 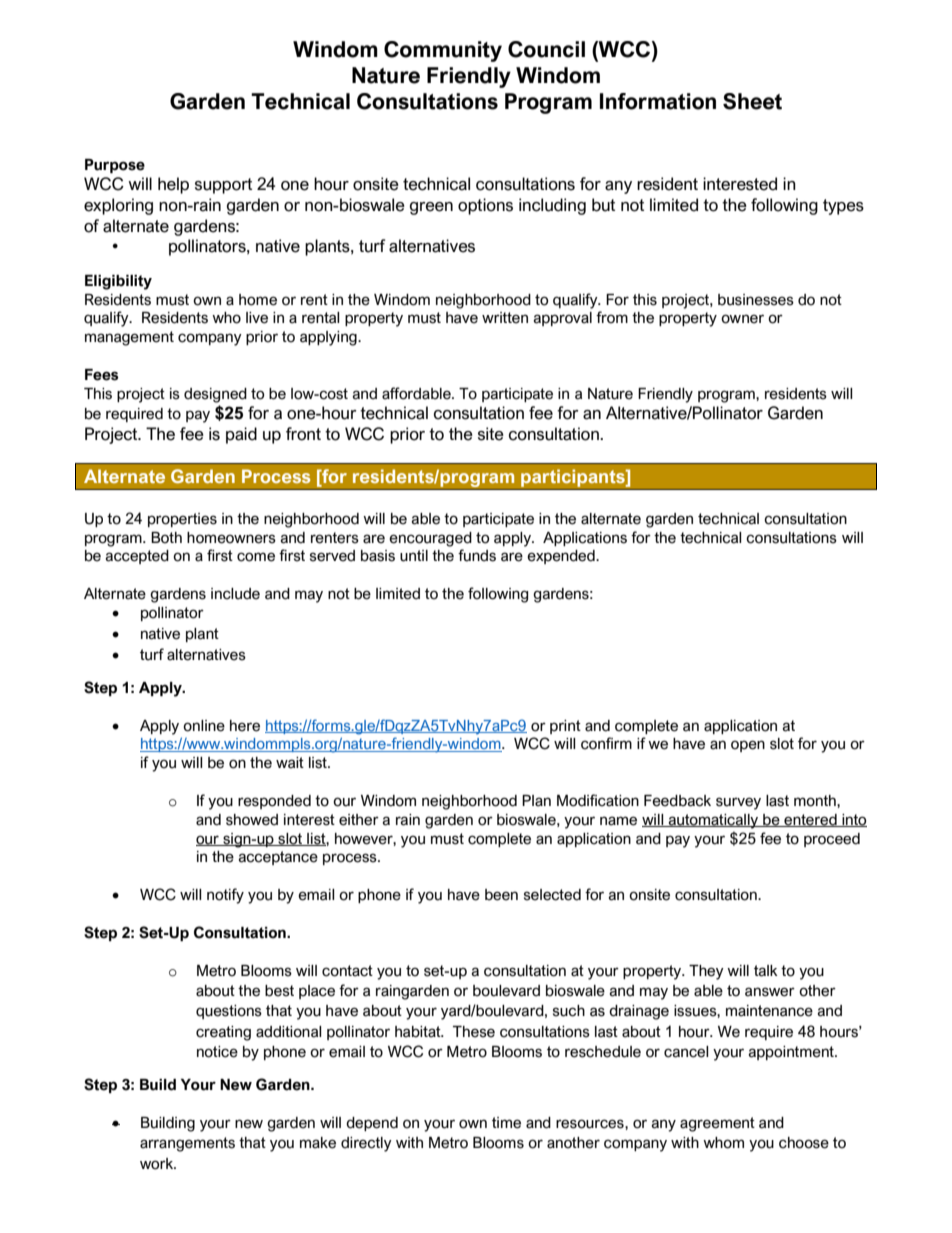 I want to click on Community, so click(x=443, y=51).
